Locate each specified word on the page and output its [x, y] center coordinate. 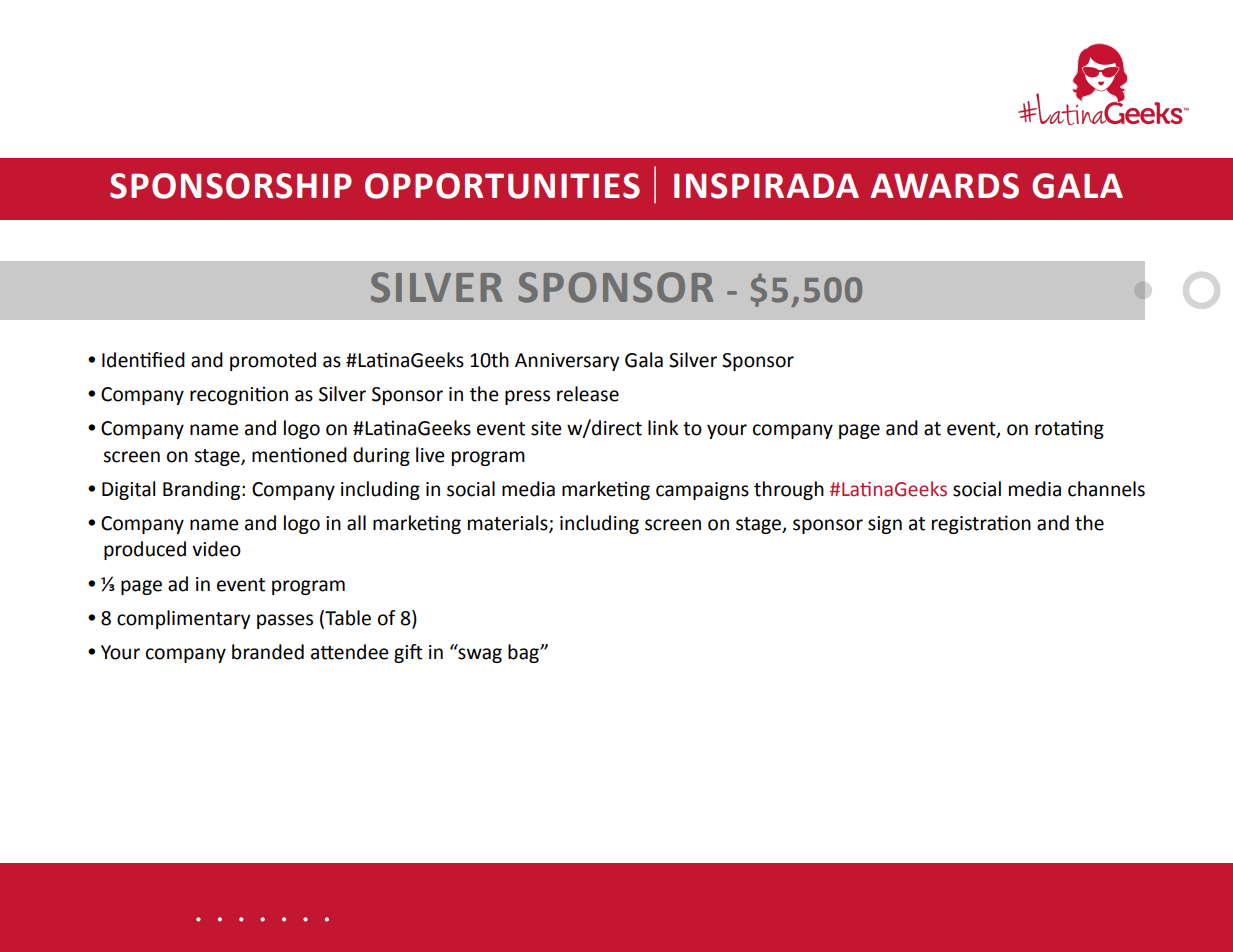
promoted [273, 361]
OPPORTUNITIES [502, 186]
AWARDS [945, 186]
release [588, 394]
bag [524, 653]
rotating [1069, 429]
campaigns [702, 491]
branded [268, 652]
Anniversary [567, 362]
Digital [128, 490]
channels [1106, 489]
